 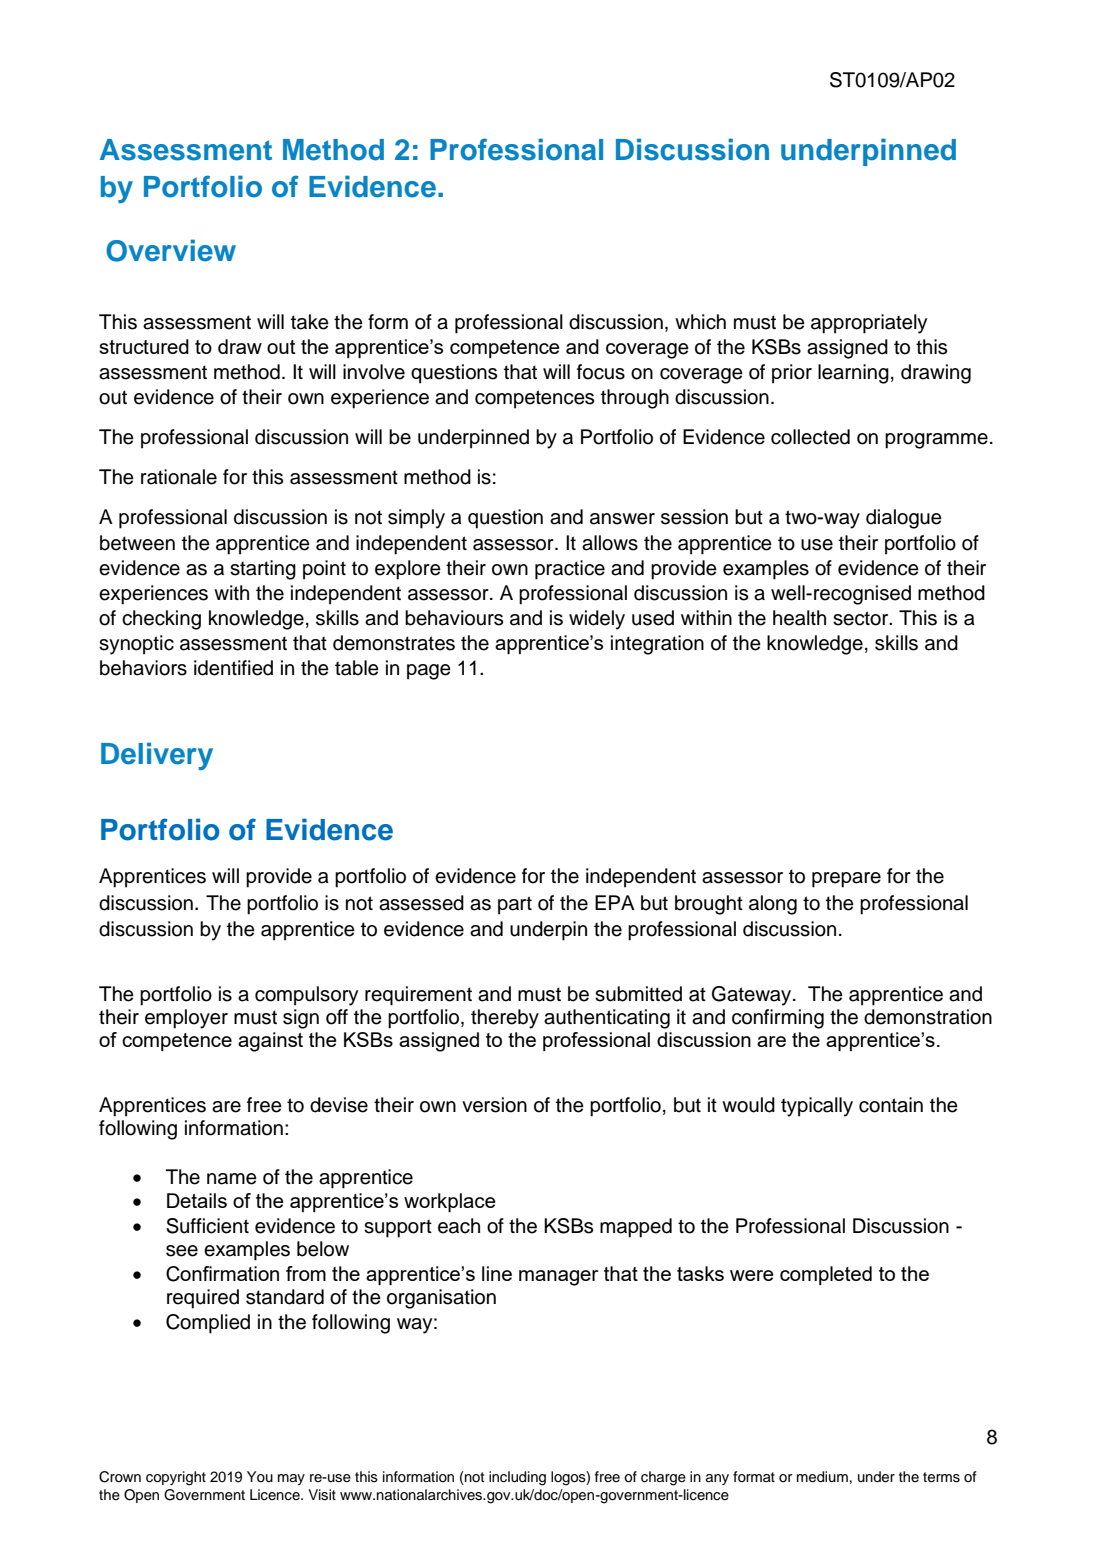 I want to click on Overview, so click(x=171, y=250).
